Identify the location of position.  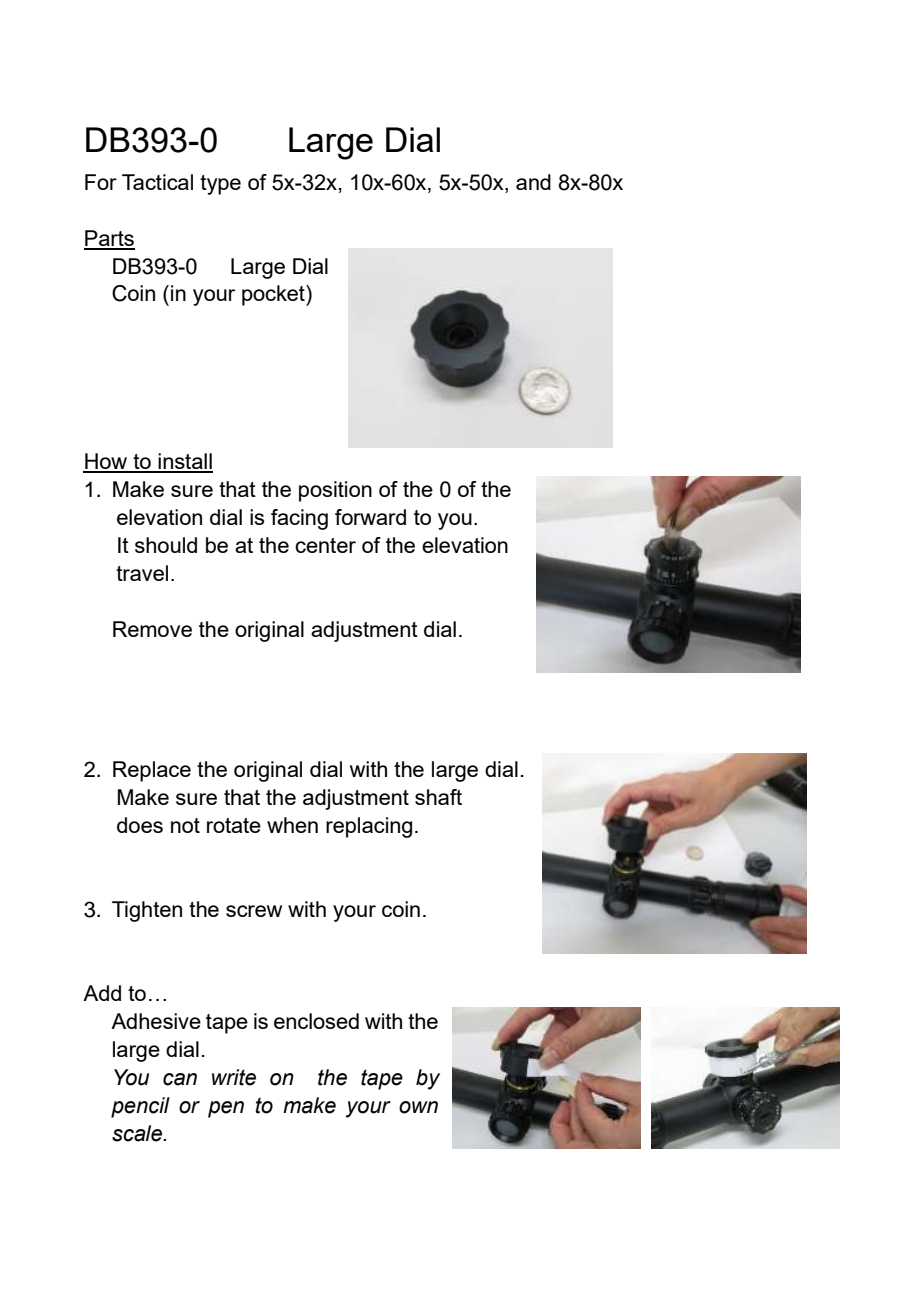
(335, 491).
